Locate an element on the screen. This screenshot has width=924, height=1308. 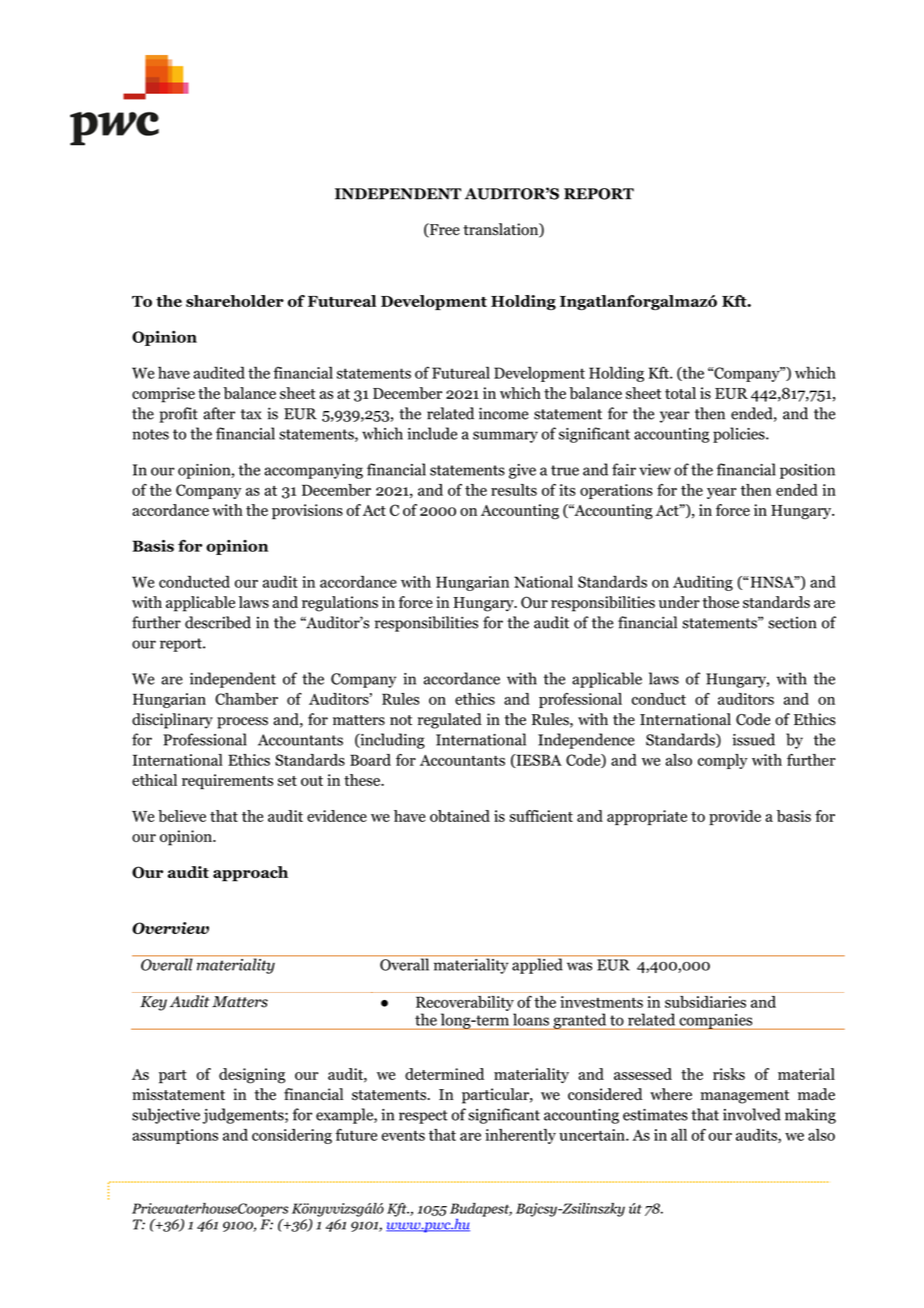
provisions is located at coordinates (307, 512).
